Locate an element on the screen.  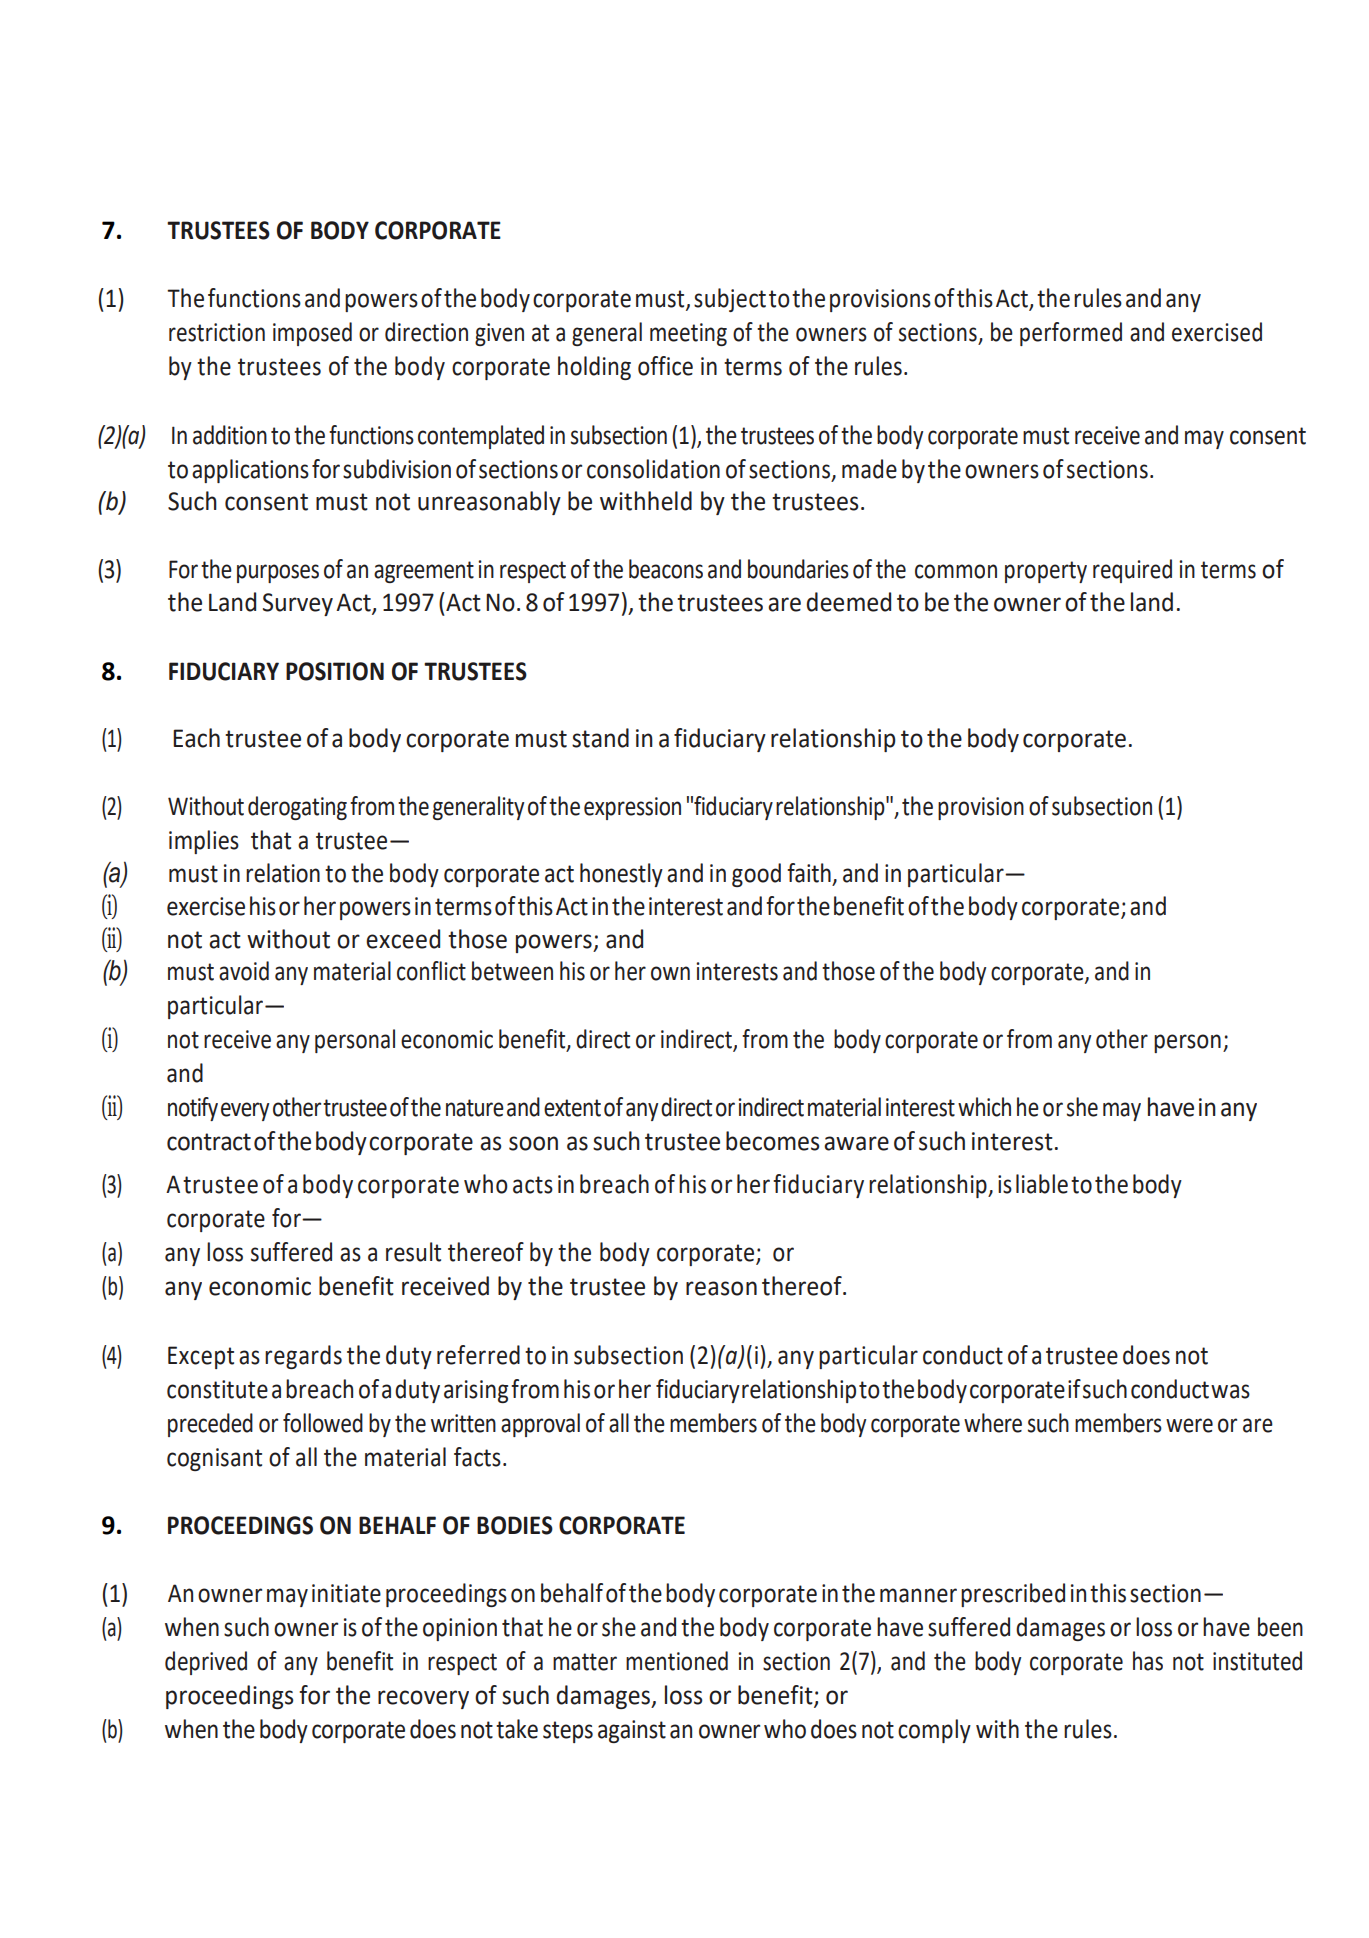
imposed is located at coordinates (312, 334).
